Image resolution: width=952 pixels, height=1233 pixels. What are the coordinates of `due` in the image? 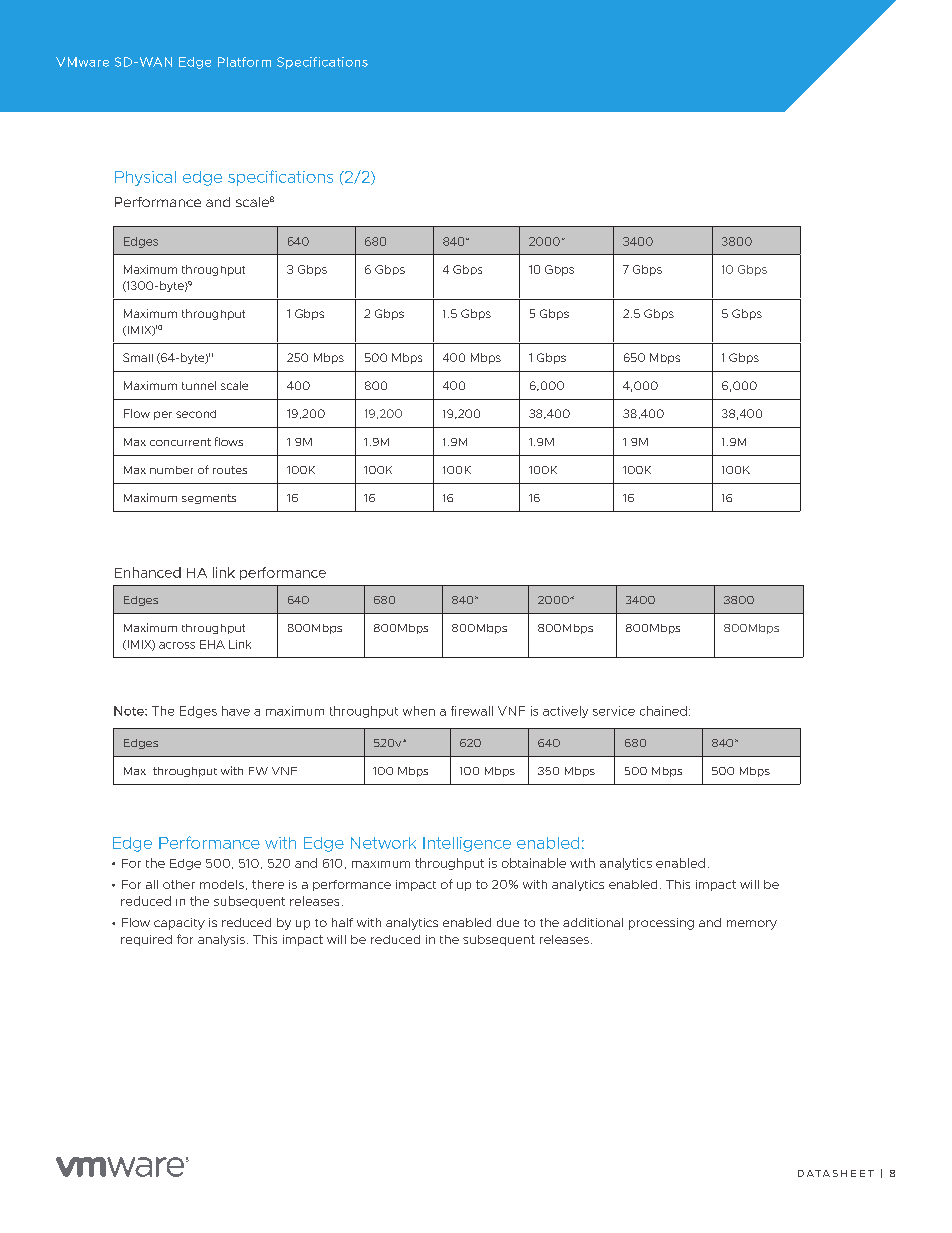 It's located at (508, 922).
